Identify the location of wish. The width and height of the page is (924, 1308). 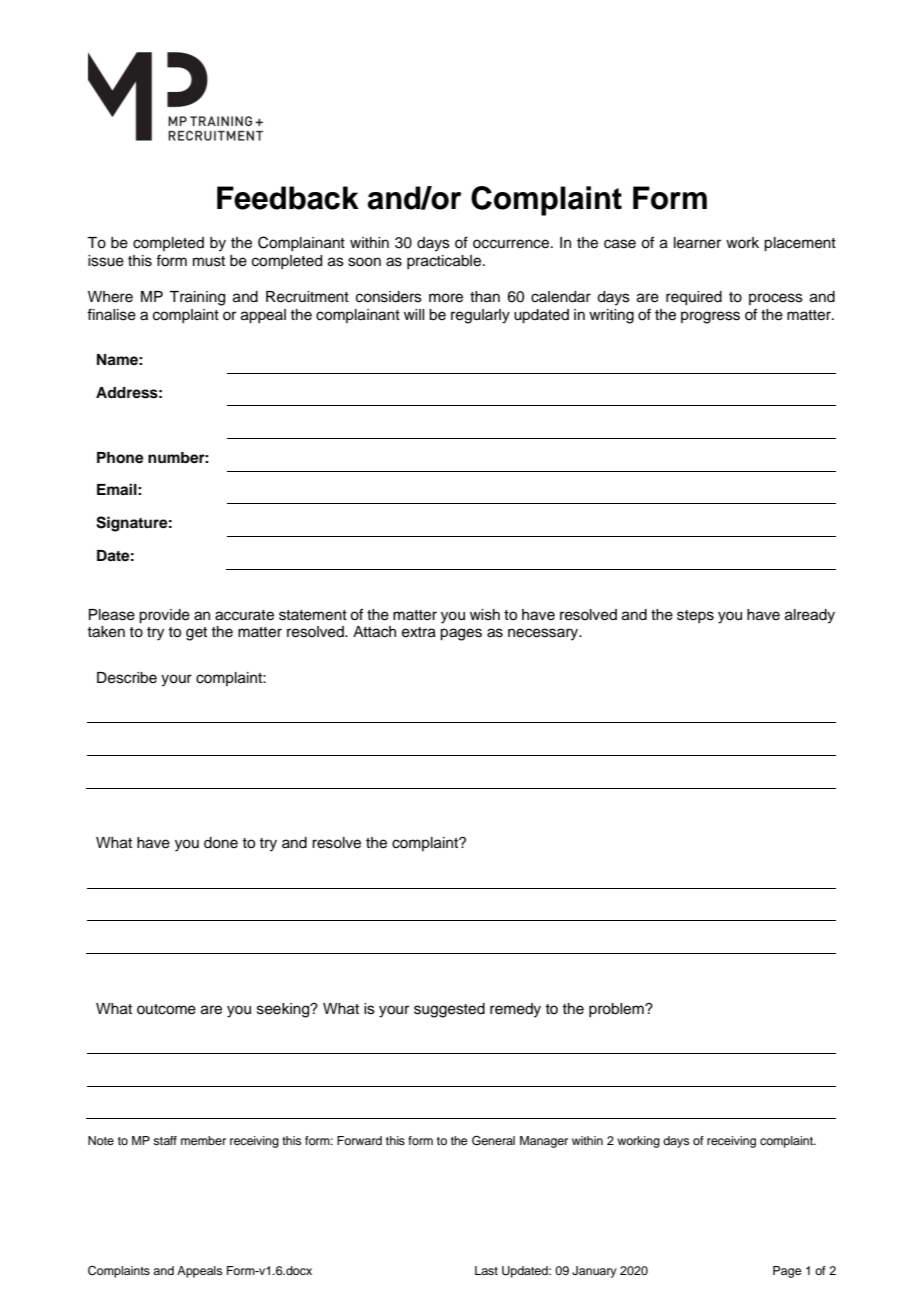
(485, 615).
